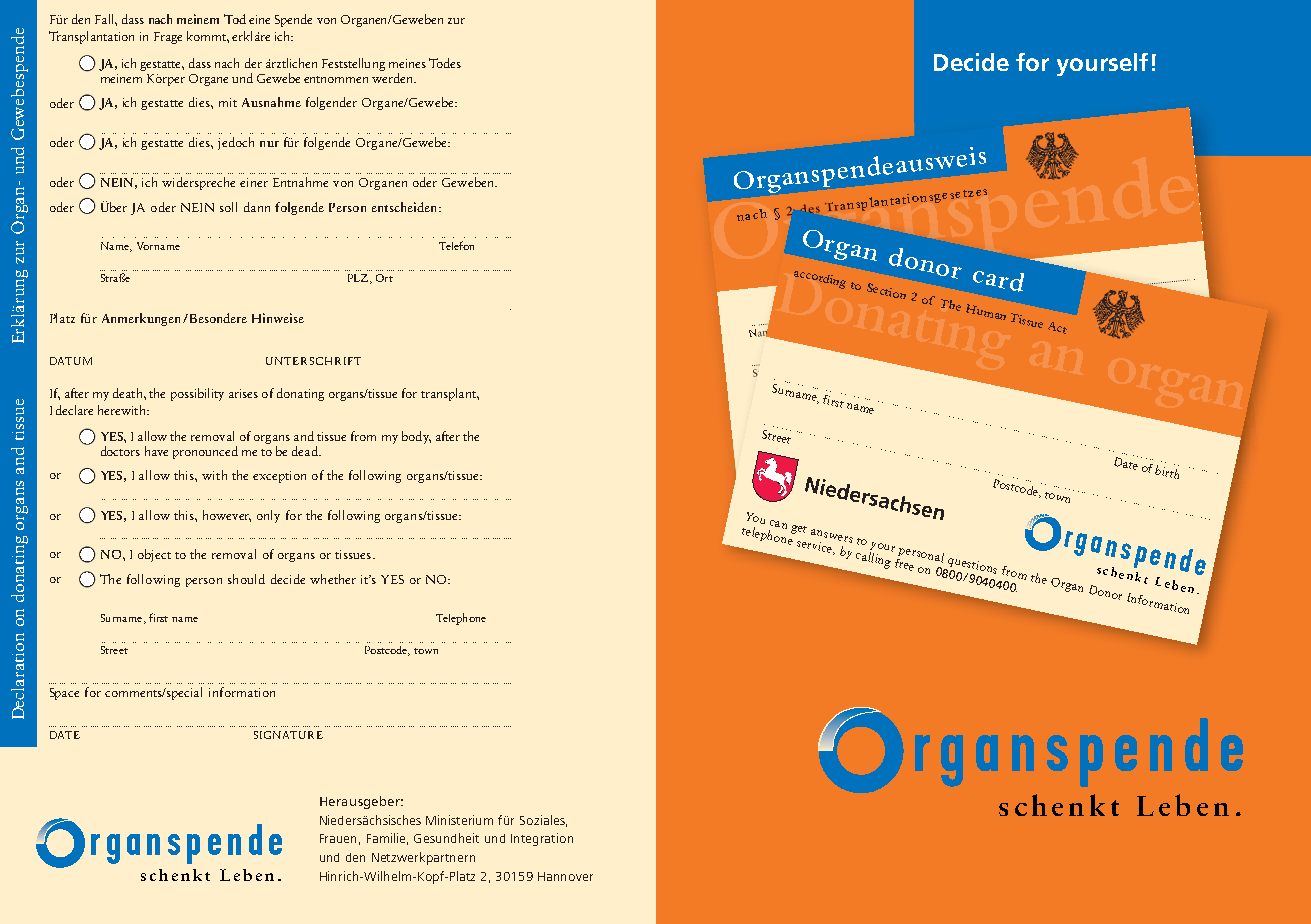 The height and width of the page is (924, 1311). Describe the element at coordinates (542, 839) in the page. I see `Integration` at that location.
